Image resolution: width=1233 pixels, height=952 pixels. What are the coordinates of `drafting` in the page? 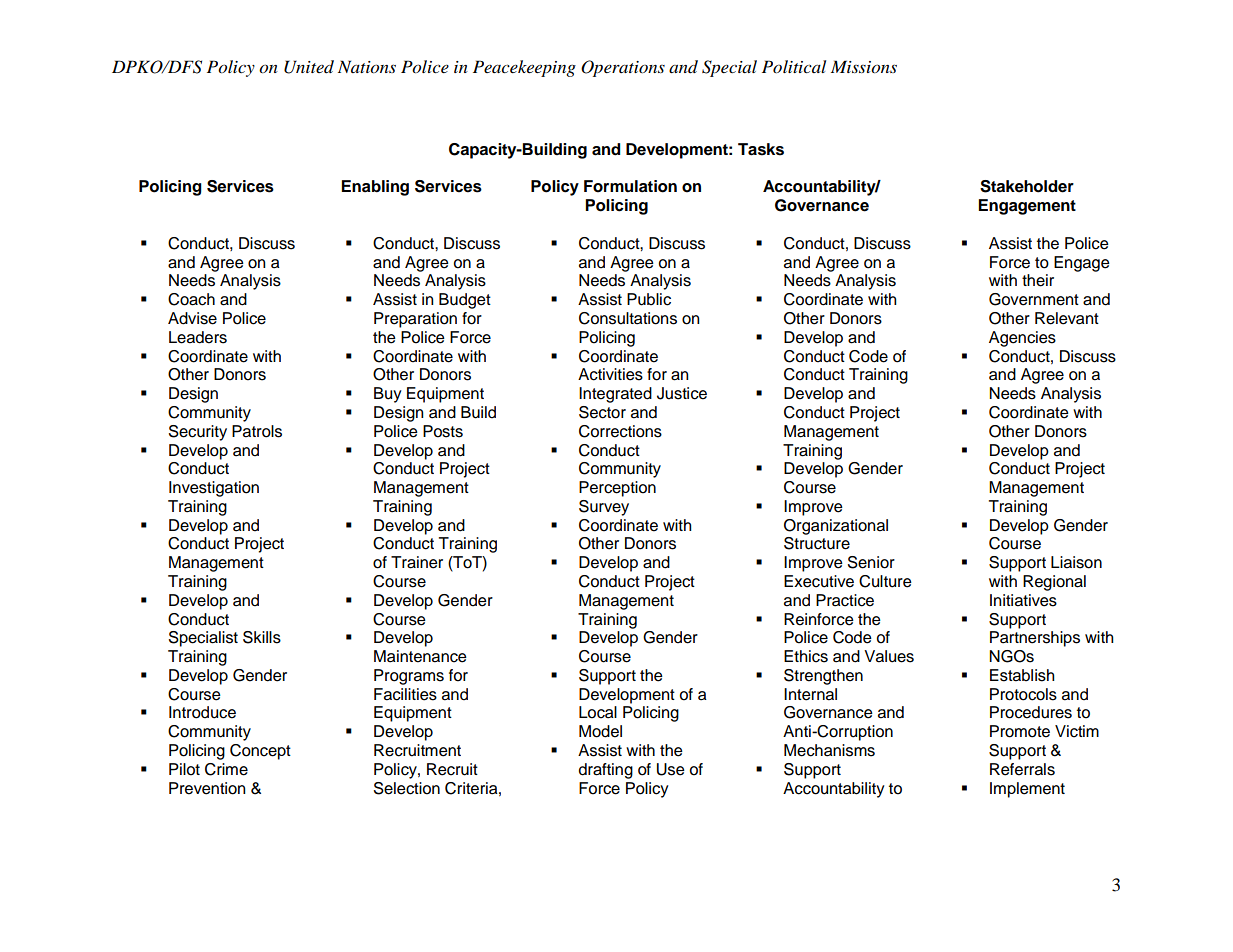 It's located at (606, 771).
